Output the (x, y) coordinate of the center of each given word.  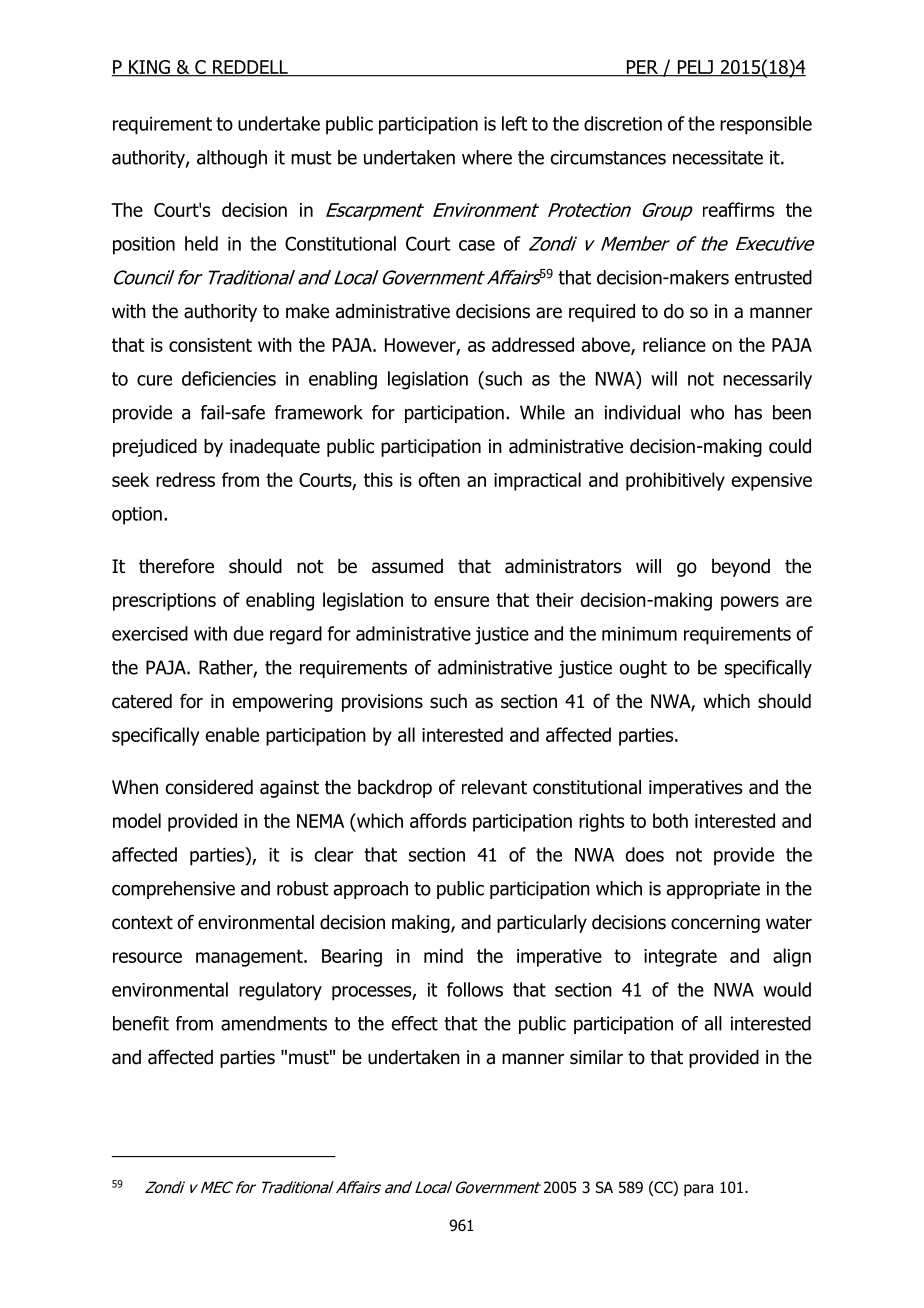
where (487, 157)
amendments (274, 1023)
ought (643, 669)
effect (414, 1023)
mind (443, 955)
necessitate (718, 157)
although (232, 159)
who (707, 412)
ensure (461, 601)
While (542, 412)
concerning (715, 924)
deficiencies (229, 378)
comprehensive (173, 890)
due (248, 633)
